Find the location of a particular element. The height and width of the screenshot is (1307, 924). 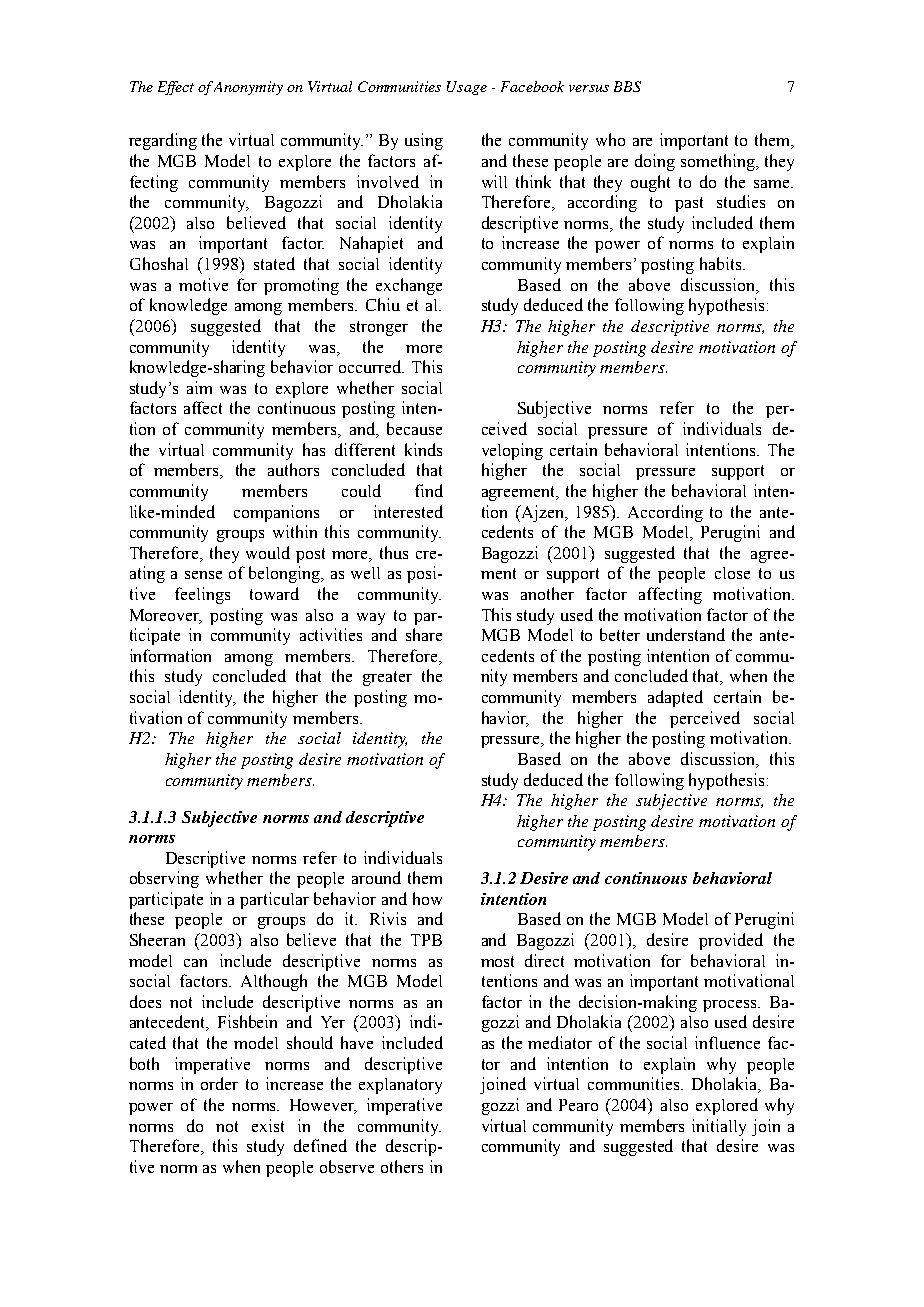

share is located at coordinates (424, 634).
